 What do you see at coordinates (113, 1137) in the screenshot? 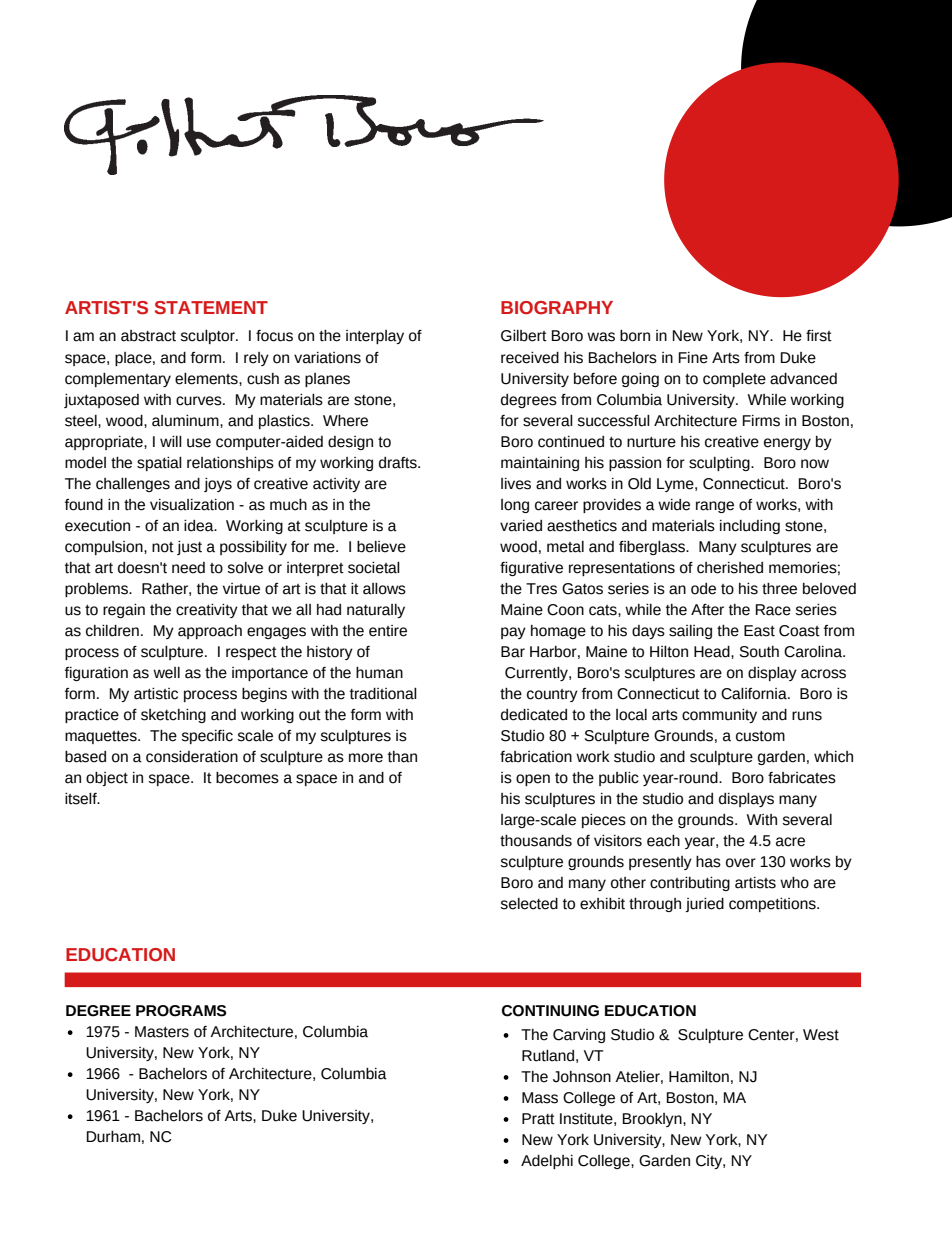
I see `Durham` at bounding box center [113, 1137].
